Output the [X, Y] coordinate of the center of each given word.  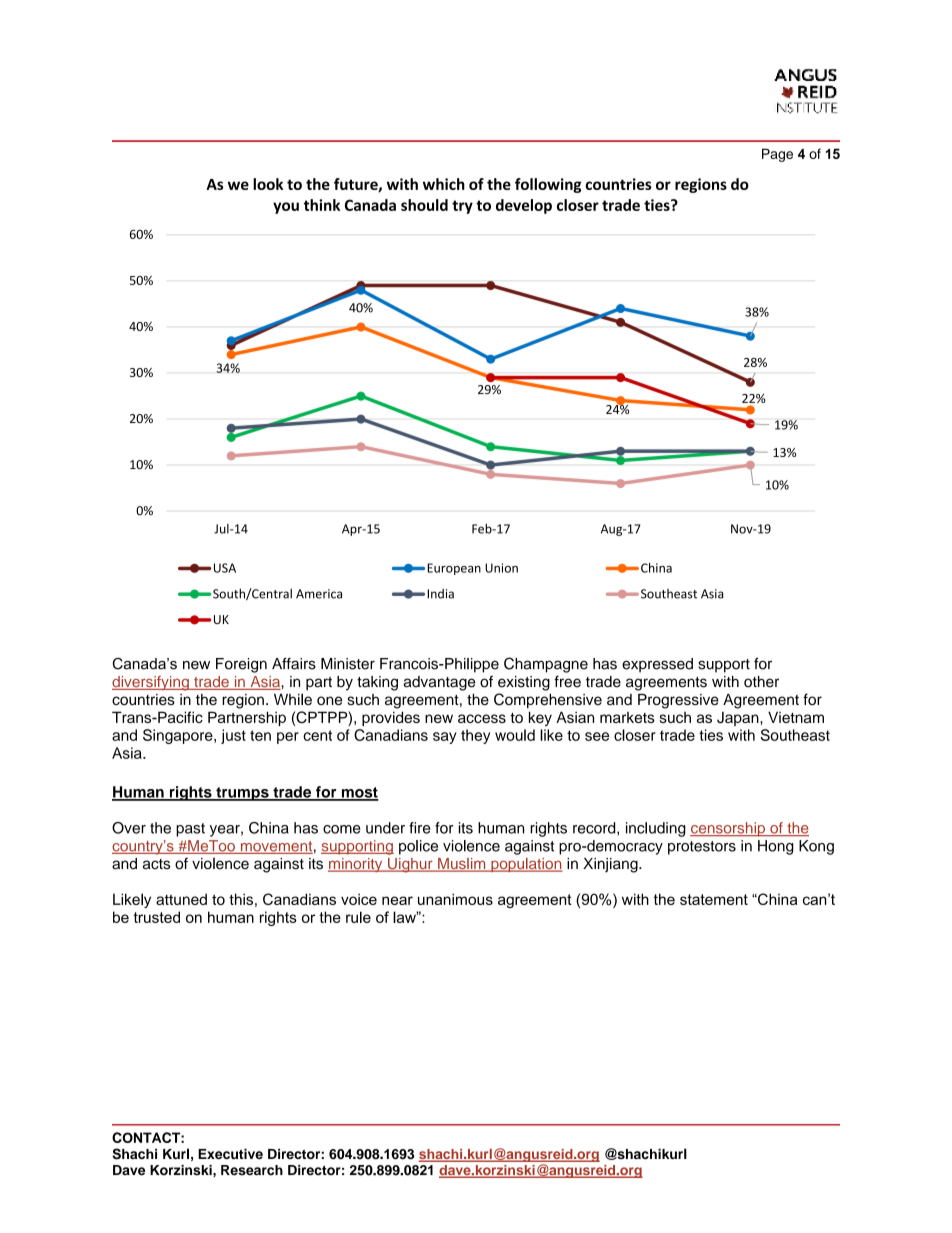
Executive [230, 1154]
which [444, 184]
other [761, 682]
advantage [439, 683]
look [268, 184]
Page [777, 155]
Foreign [241, 665]
